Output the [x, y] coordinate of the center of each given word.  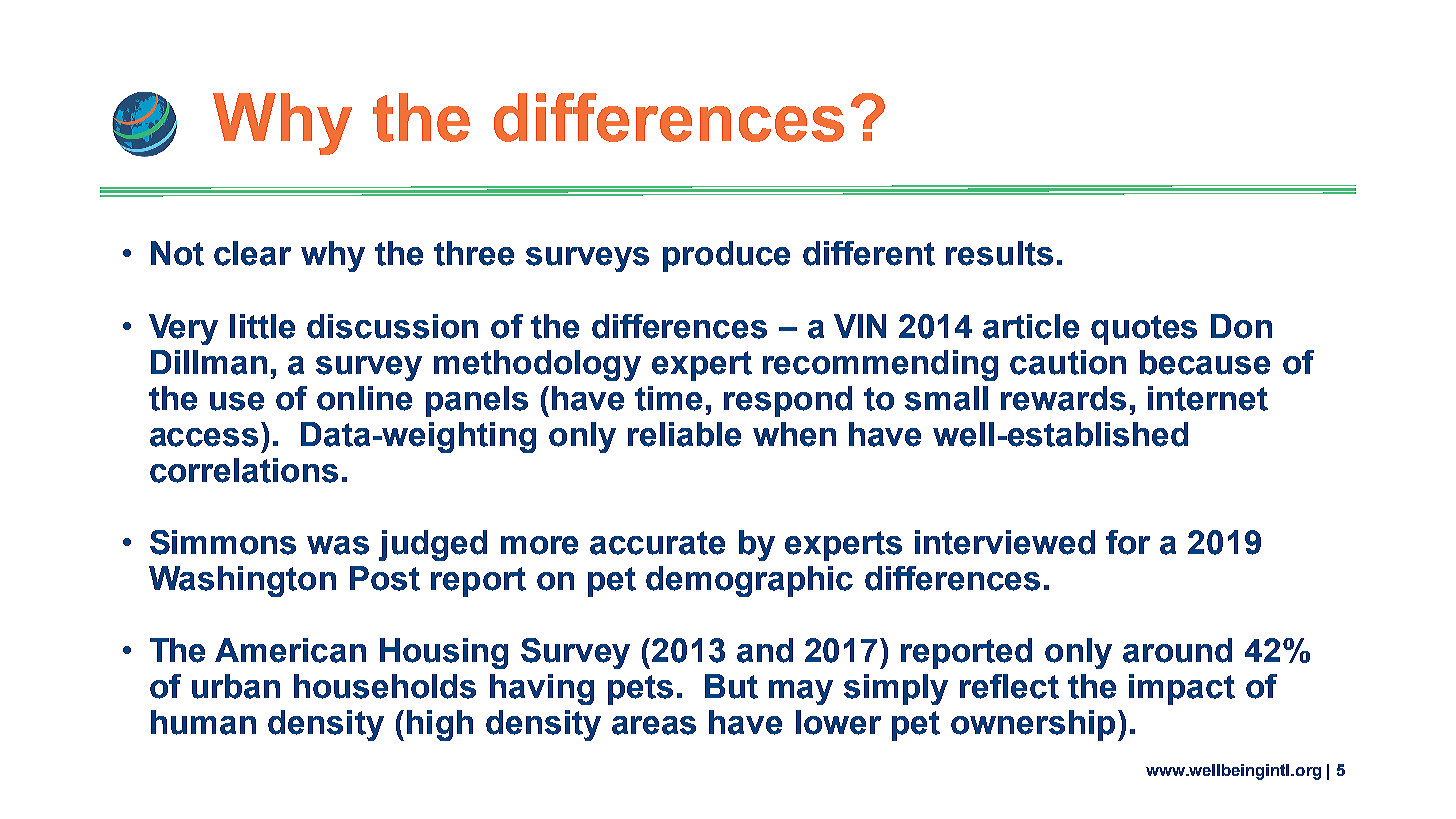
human [203, 722]
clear [252, 253]
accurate [657, 543]
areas [654, 725]
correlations [244, 470]
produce [726, 256]
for [1128, 542]
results [999, 253]
